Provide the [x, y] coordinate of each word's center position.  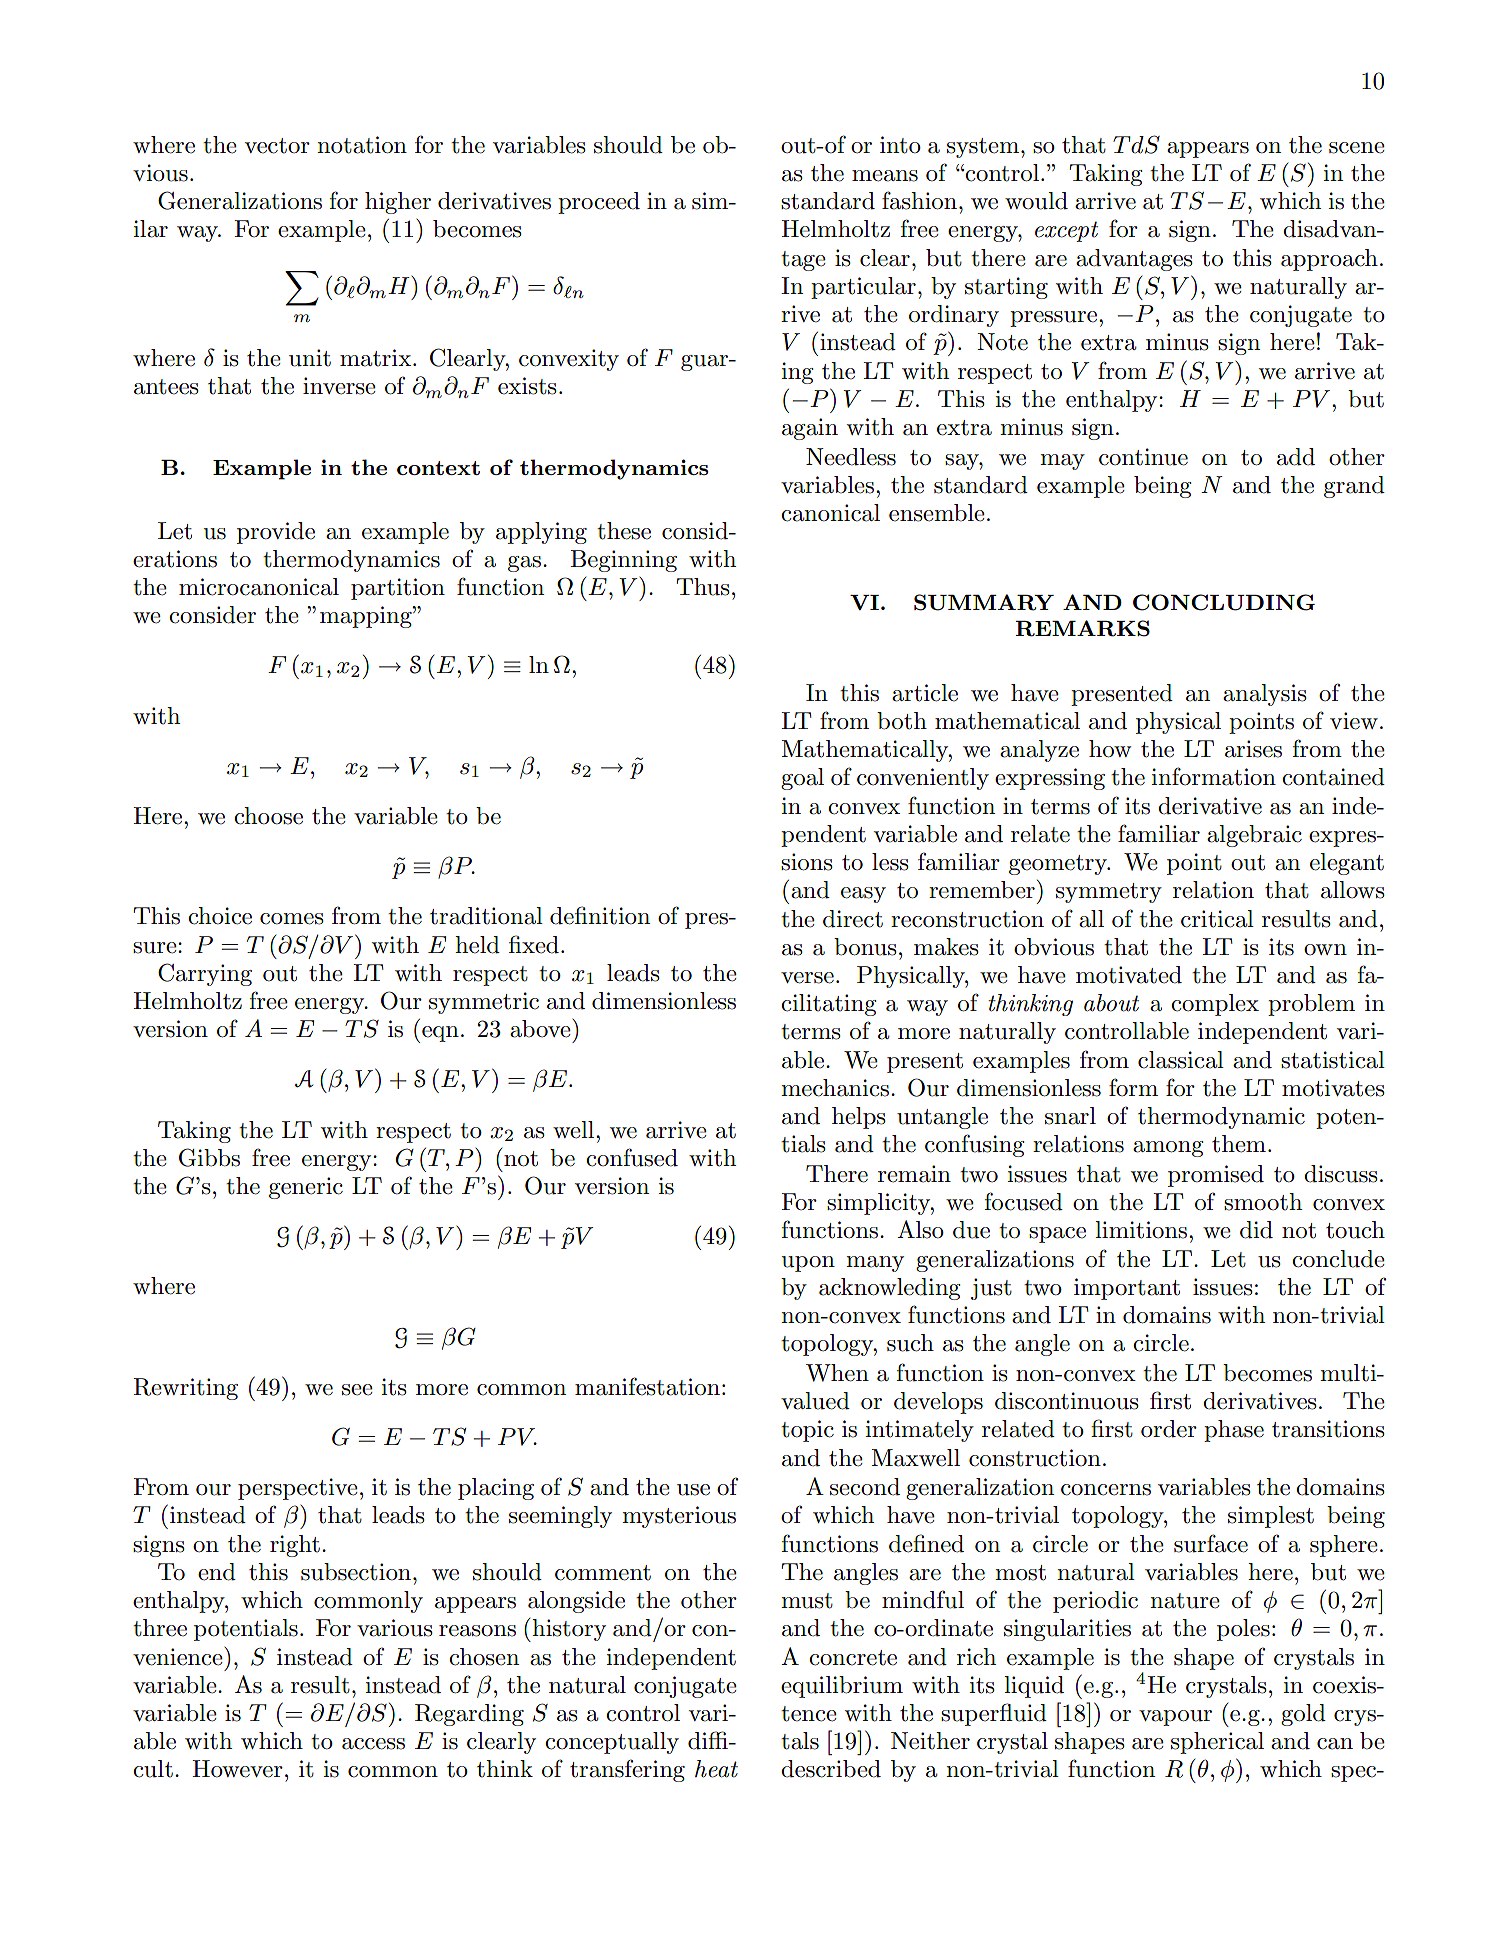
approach [1329, 260]
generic [306, 1188]
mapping [367, 617]
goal [802, 779]
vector [277, 146]
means [885, 176]
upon [808, 1264]
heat [716, 1769]
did [1256, 1230]
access [373, 1744]
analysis [1265, 695]
